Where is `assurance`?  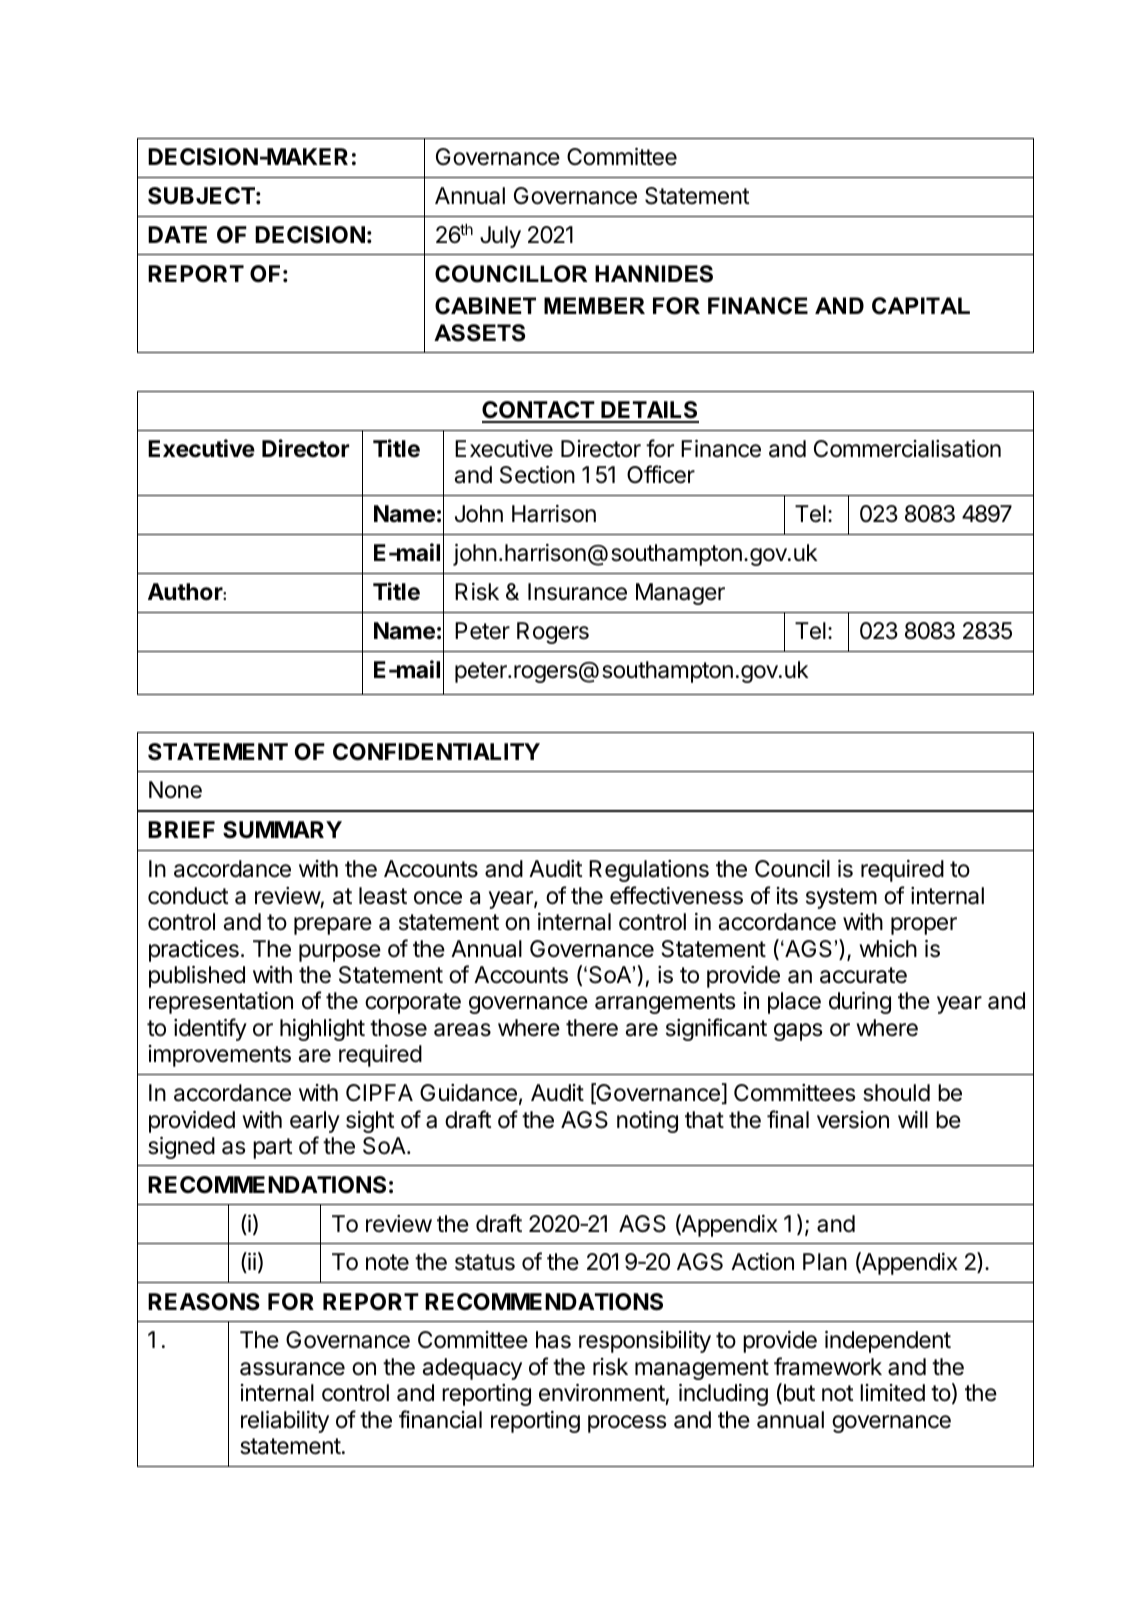
assurance is located at coordinates (292, 1369).
